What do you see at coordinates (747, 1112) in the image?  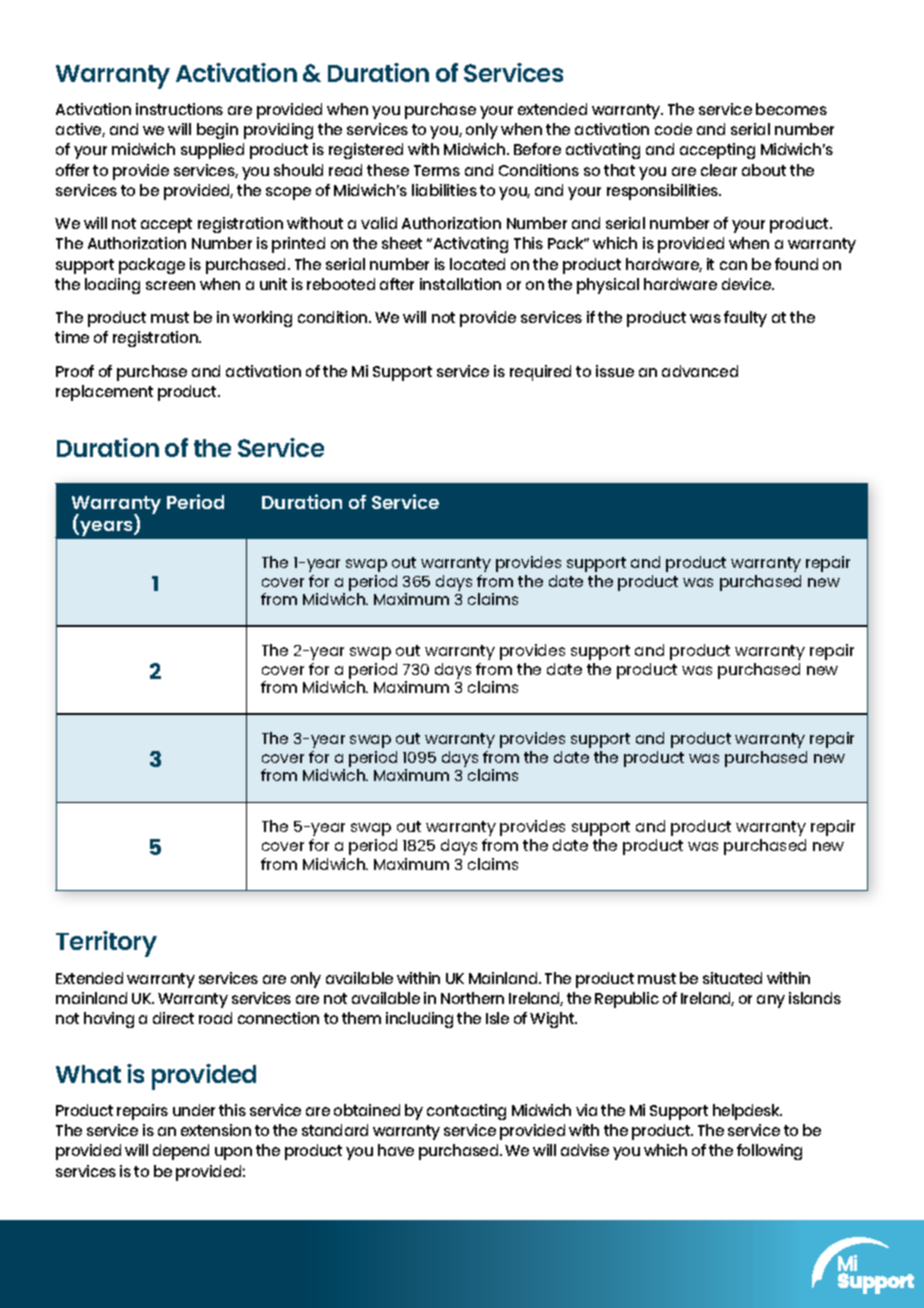 I see `helpdesk` at bounding box center [747, 1112].
